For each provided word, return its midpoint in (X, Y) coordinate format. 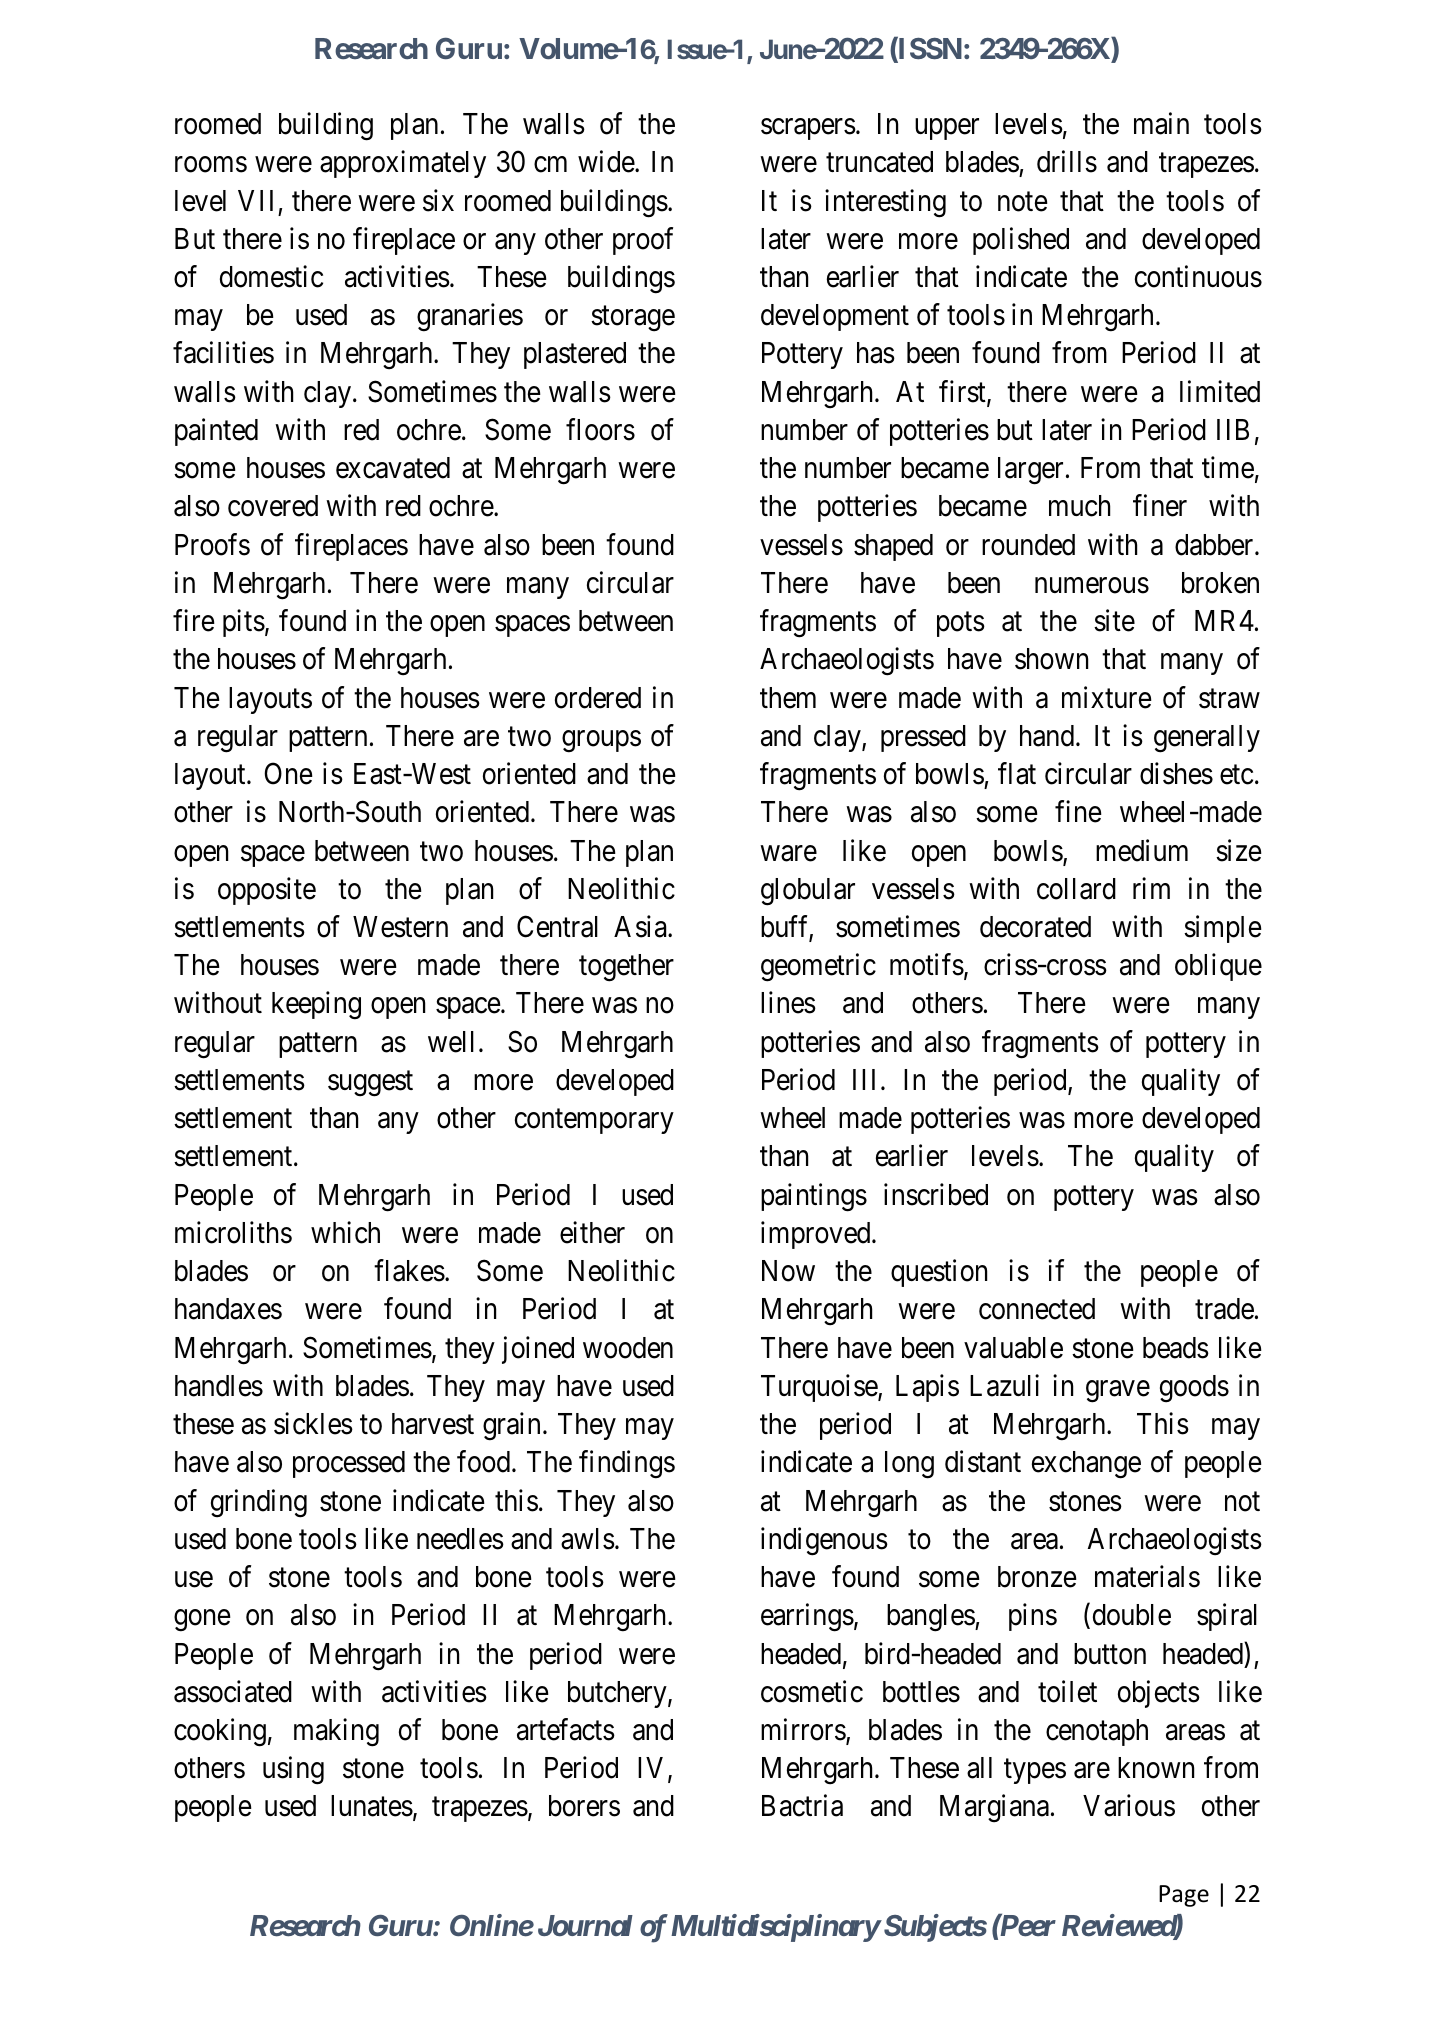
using (293, 1770)
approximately (403, 164)
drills (1067, 162)
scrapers (808, 129)
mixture (1107, 697)
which (345, 1232)
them (788, 698)
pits (244, 623)
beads (1176, 1348)
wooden (628, 1348)
